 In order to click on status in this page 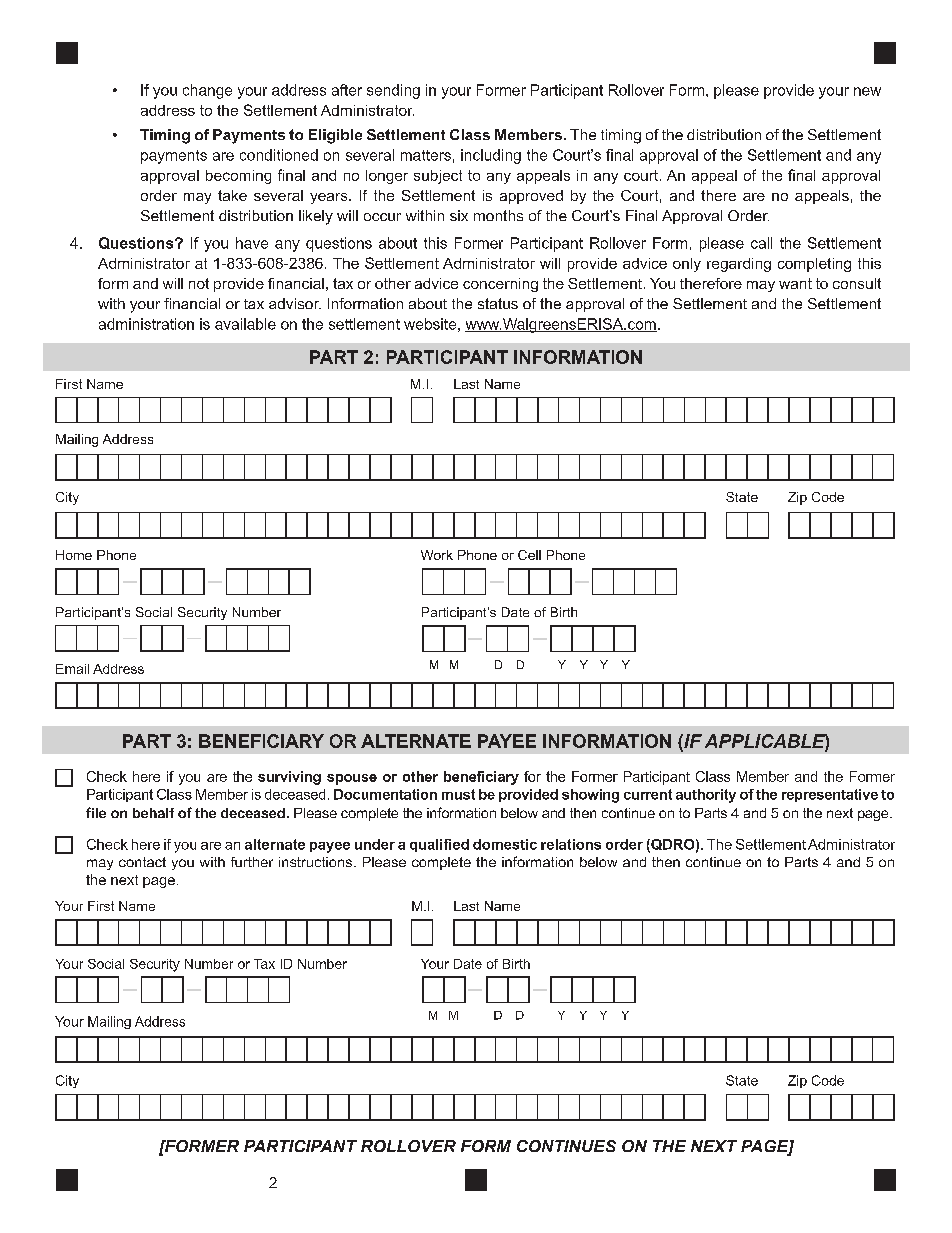, I will do `click(498, 303)`.
